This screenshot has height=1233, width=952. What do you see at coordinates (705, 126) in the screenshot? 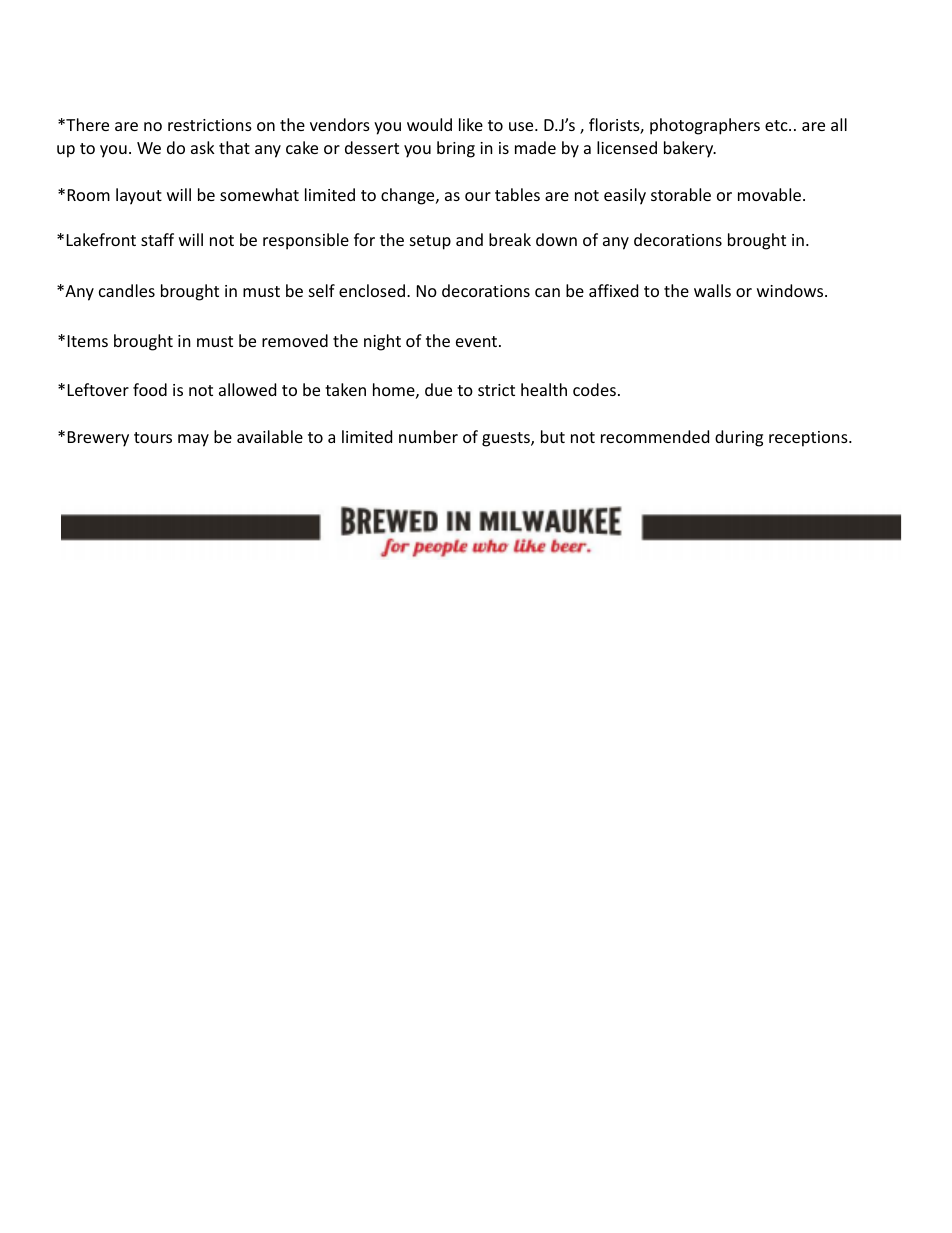
I see `photographers` at bounding box center [705, 126].
